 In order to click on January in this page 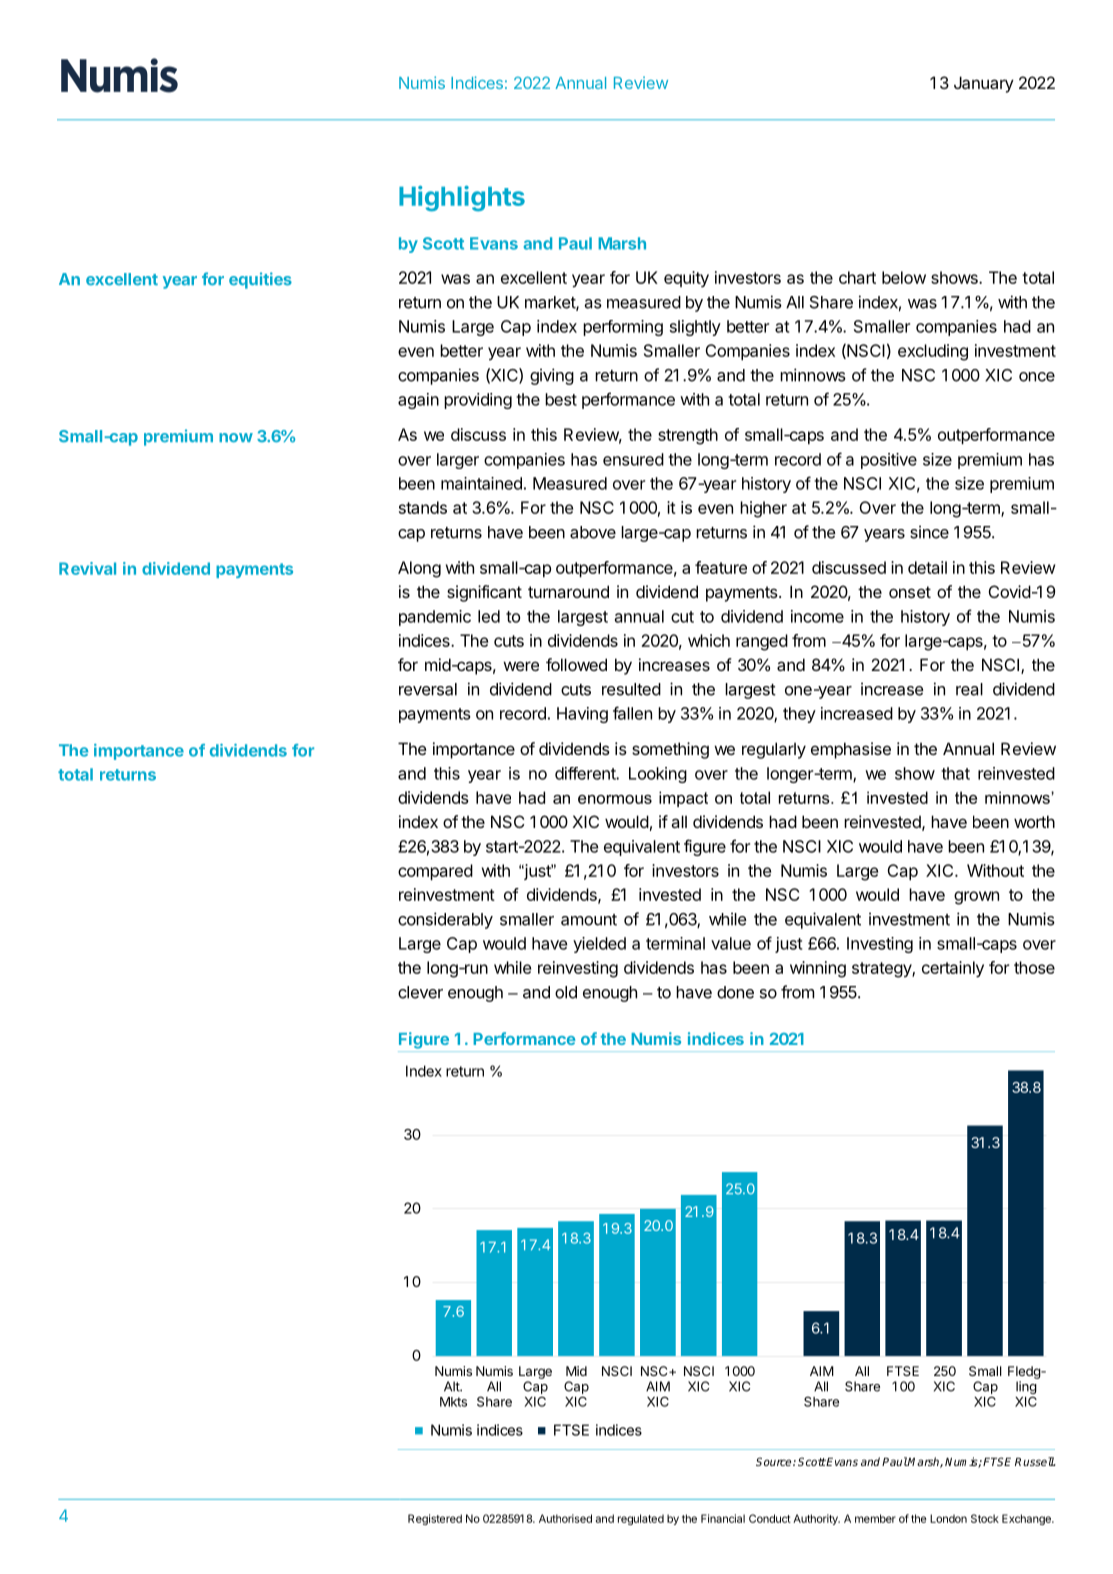, I will do `click(984, 84)`.
